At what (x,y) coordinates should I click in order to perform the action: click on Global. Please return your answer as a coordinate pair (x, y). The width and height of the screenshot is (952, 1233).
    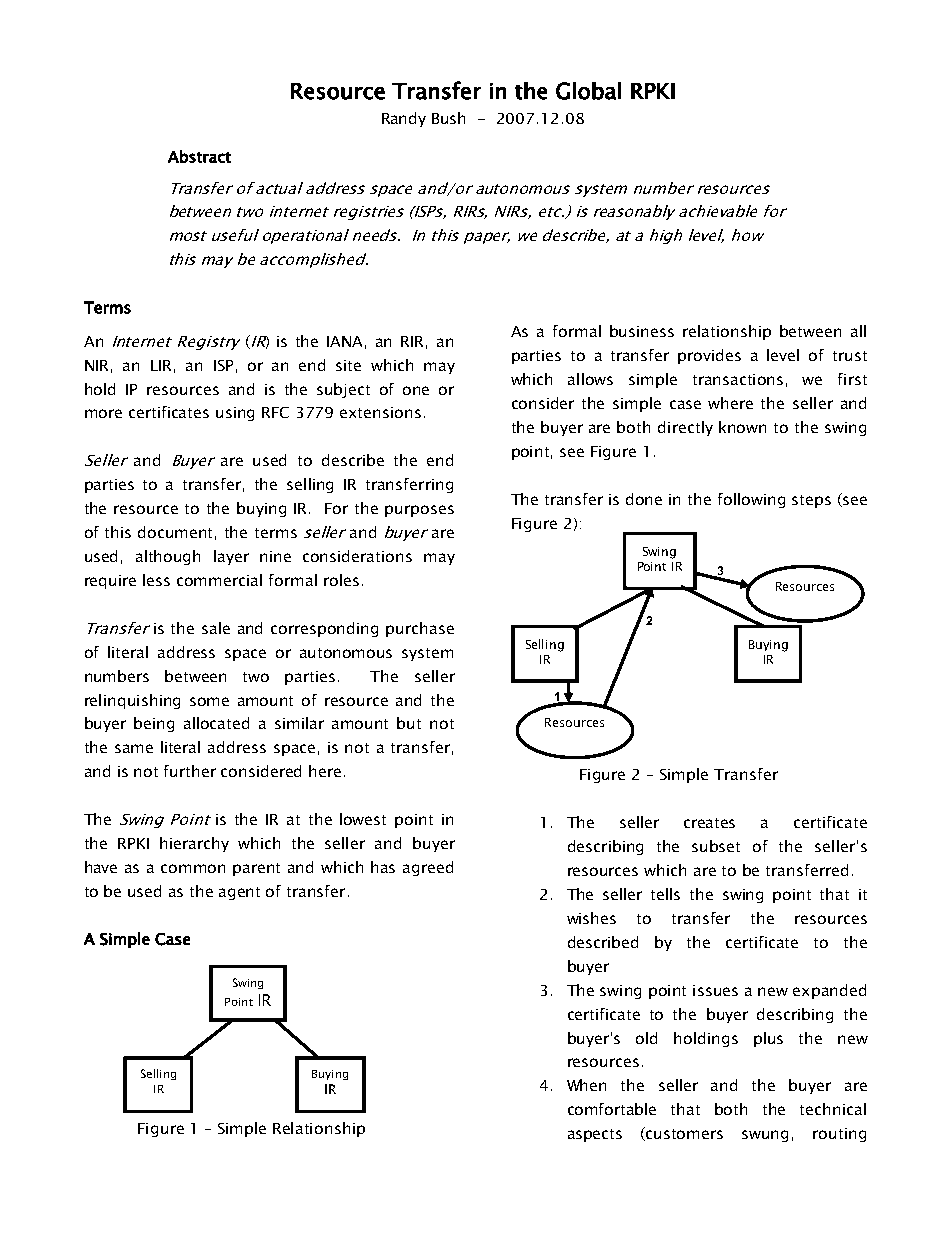
    Looking at the image, I should click on (588, 91).
